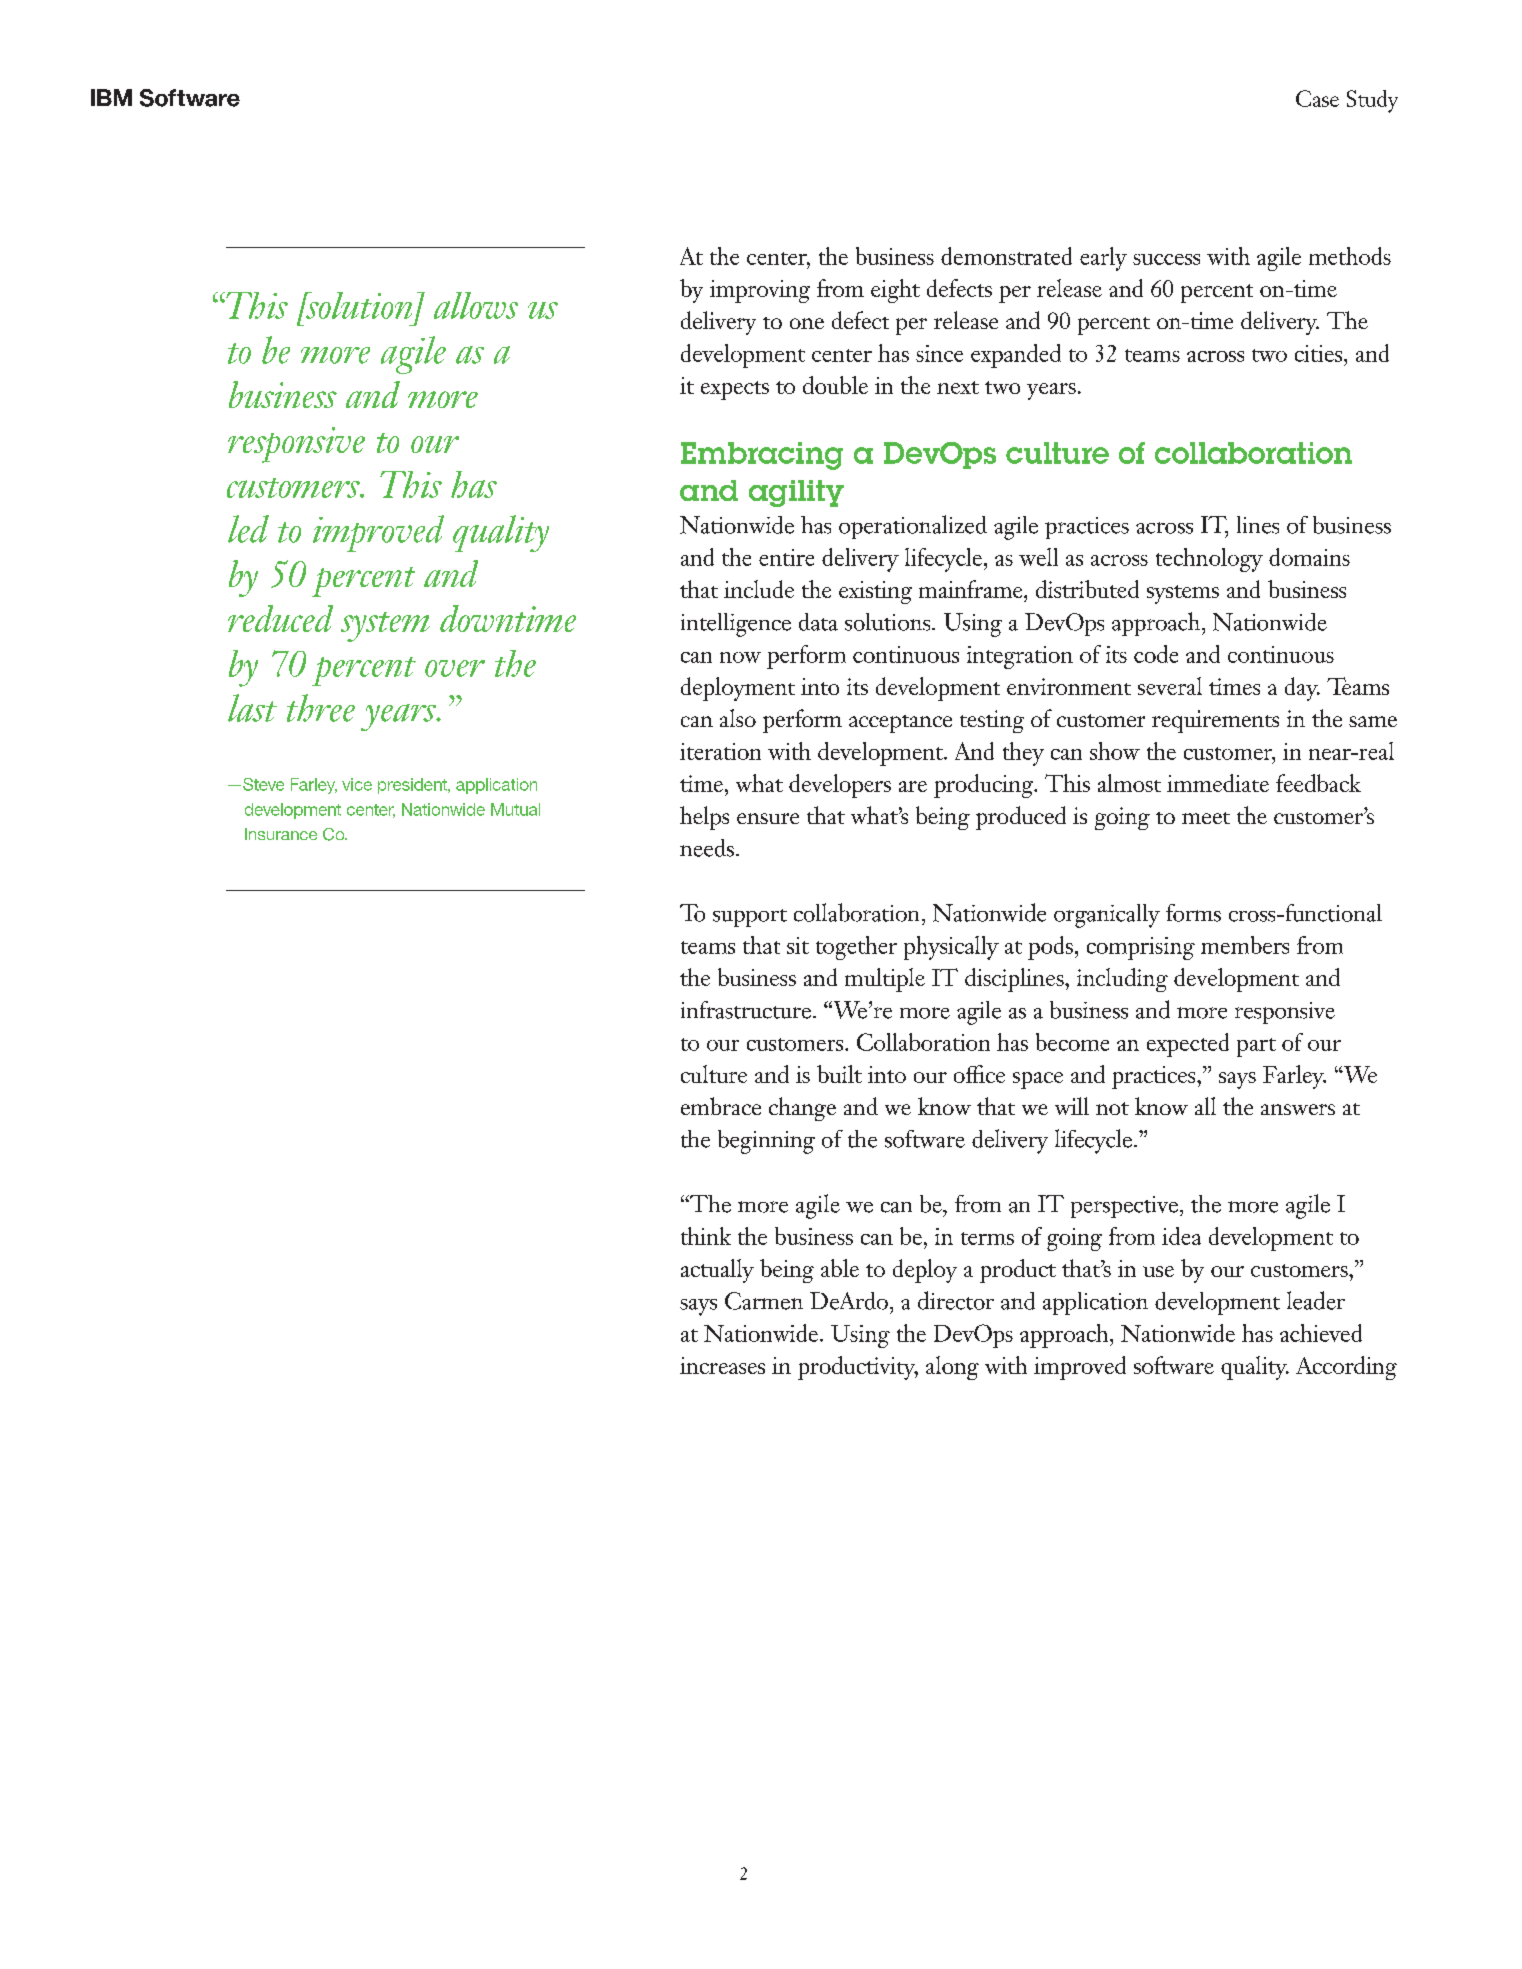  Describe the element at coordinates (738, 718) in the screenshot. I see `also` at that location.
